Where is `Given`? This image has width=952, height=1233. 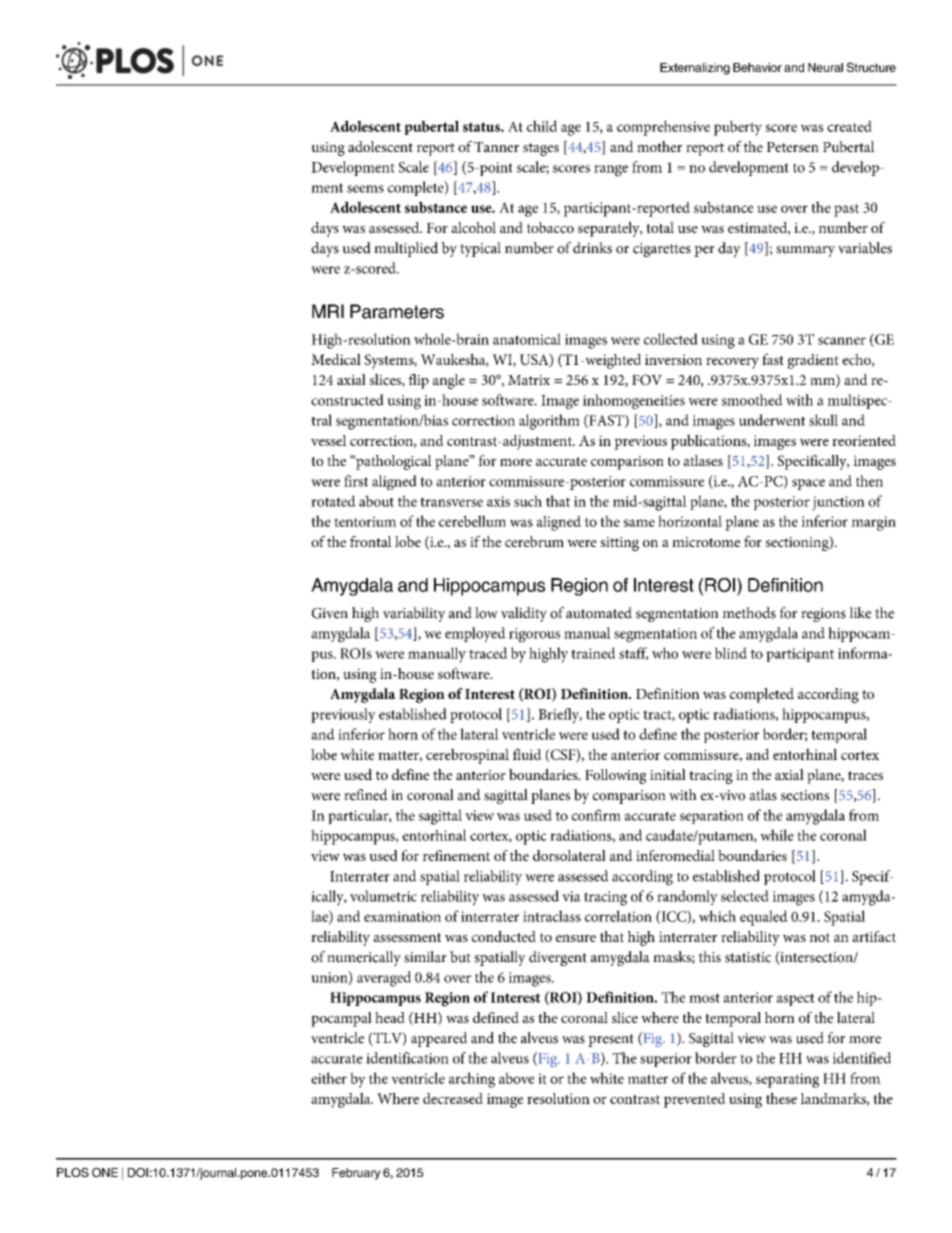 Given is located at coordinates (330, 613).
